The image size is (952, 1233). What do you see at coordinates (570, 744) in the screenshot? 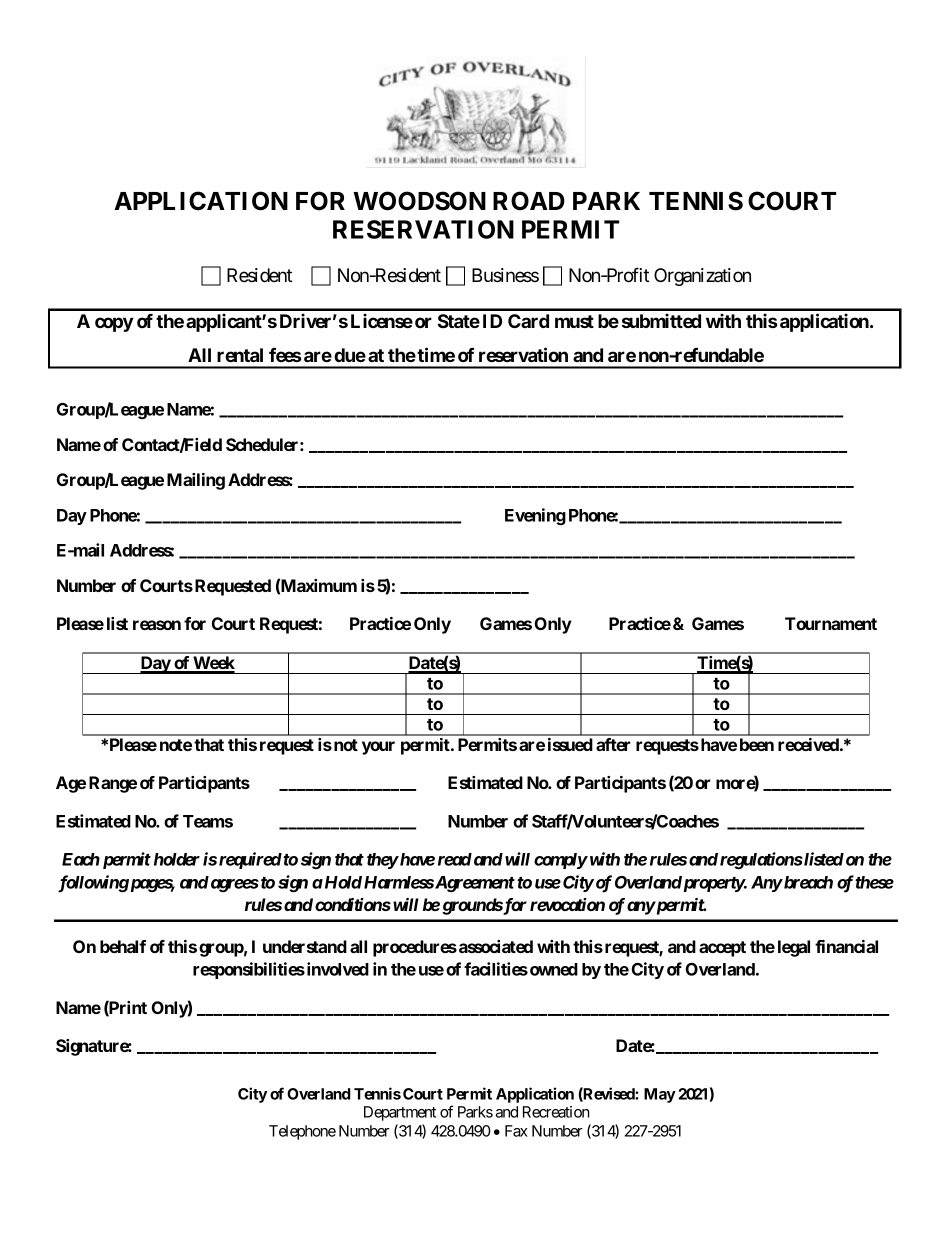
I see `issued` at bounding box center [570, 744].
